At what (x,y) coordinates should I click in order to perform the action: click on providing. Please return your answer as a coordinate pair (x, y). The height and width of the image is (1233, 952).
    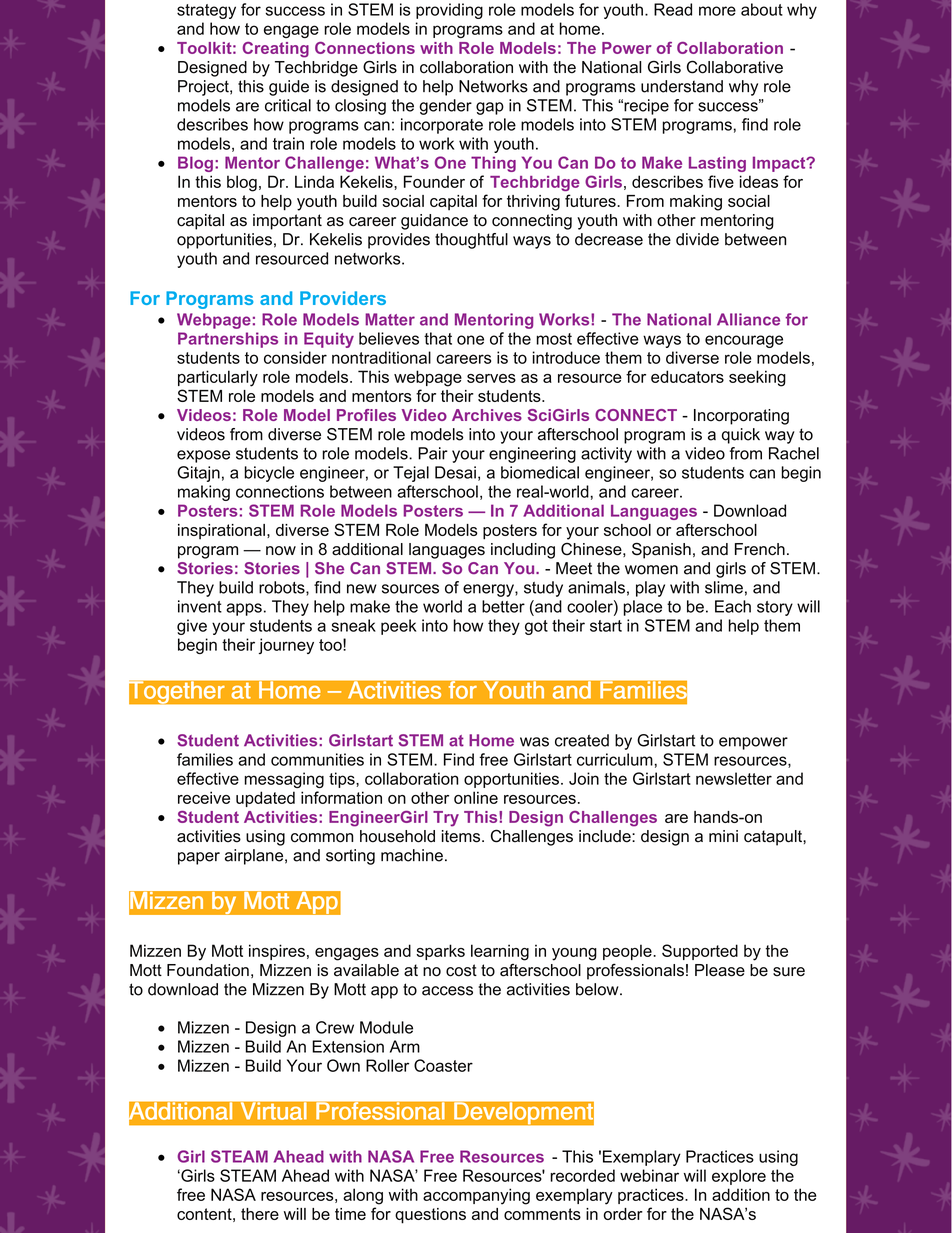
    Looking at the image, I should click on (449, 11).
